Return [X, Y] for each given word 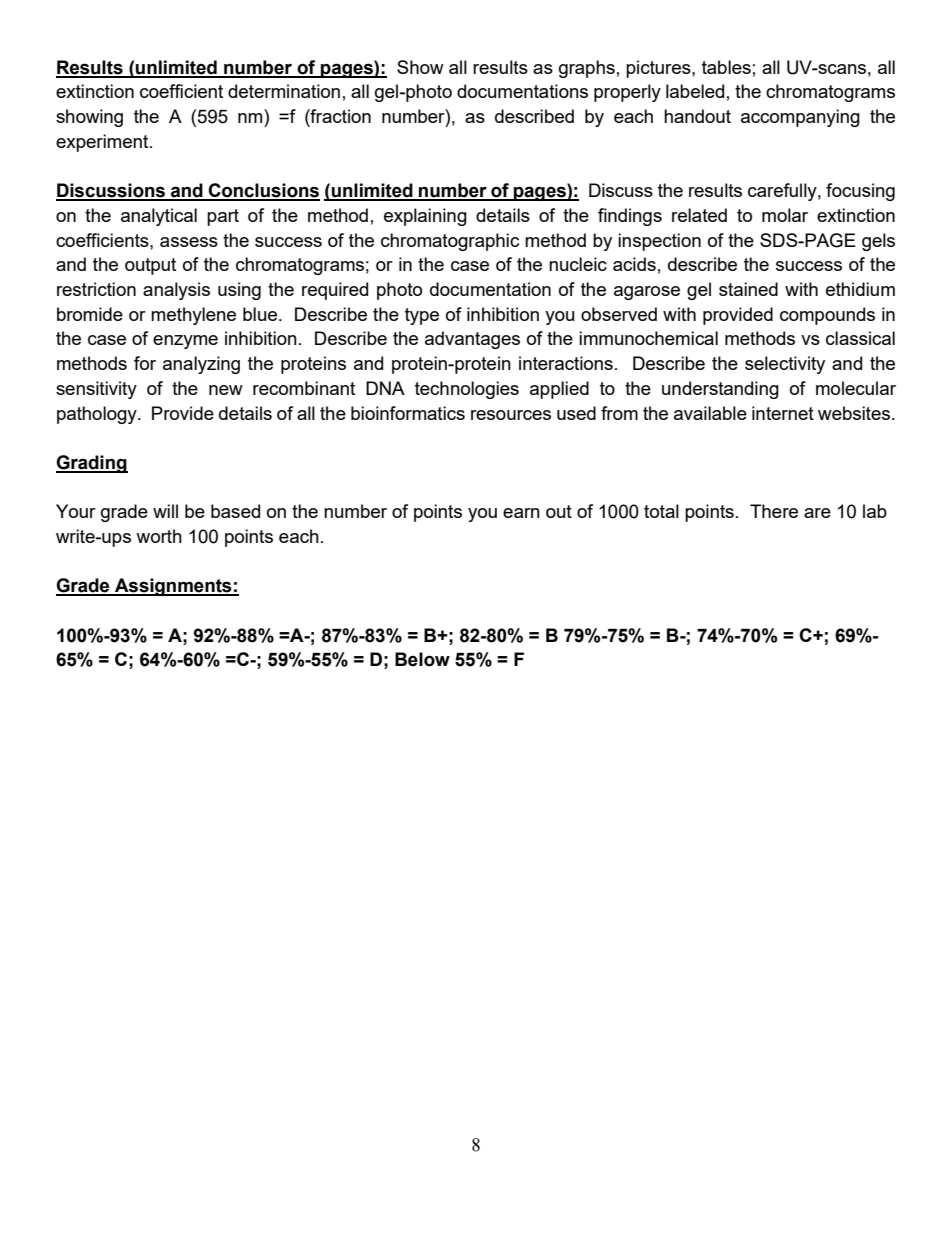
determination [284, 91]
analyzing [201, 365]
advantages [472, 340]
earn [521, 513]
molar [785, 215]
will [165, 511]
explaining [425, 217]
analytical [159, 217]
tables [726, 67]
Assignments [173, 587]
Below [422, 659]
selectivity [785, 365]
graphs [587, 69]
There [774, 511]
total [661, 511]
